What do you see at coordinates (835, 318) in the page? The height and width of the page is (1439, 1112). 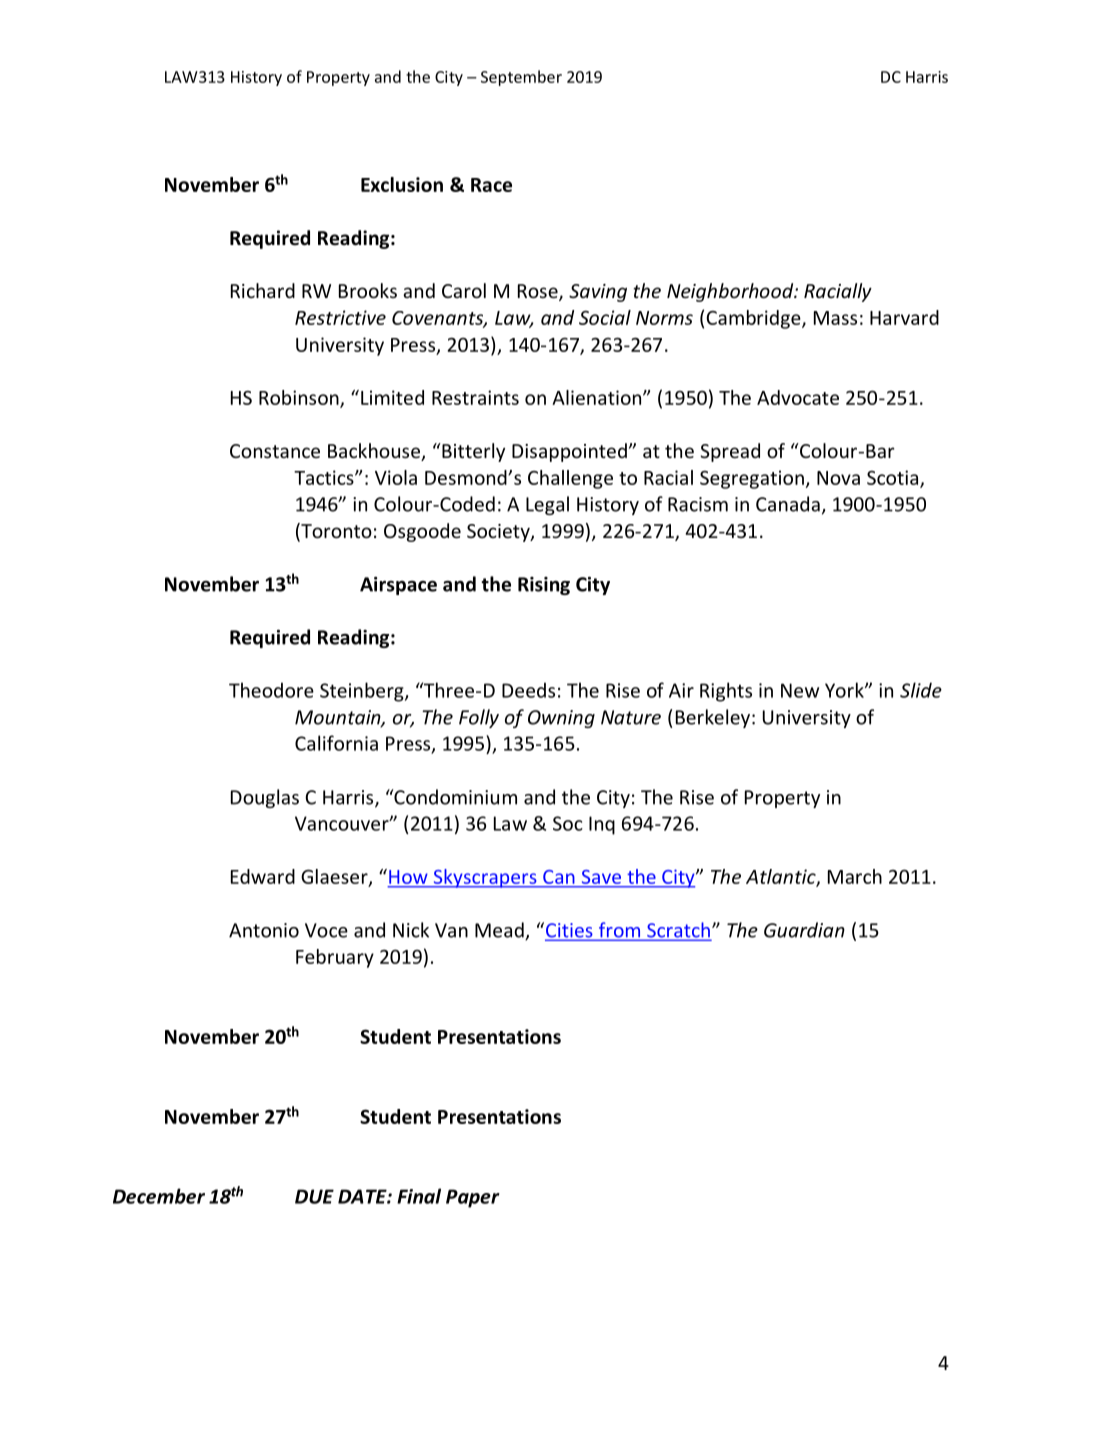 I see `Mass` at bounding box center [835, 318].
